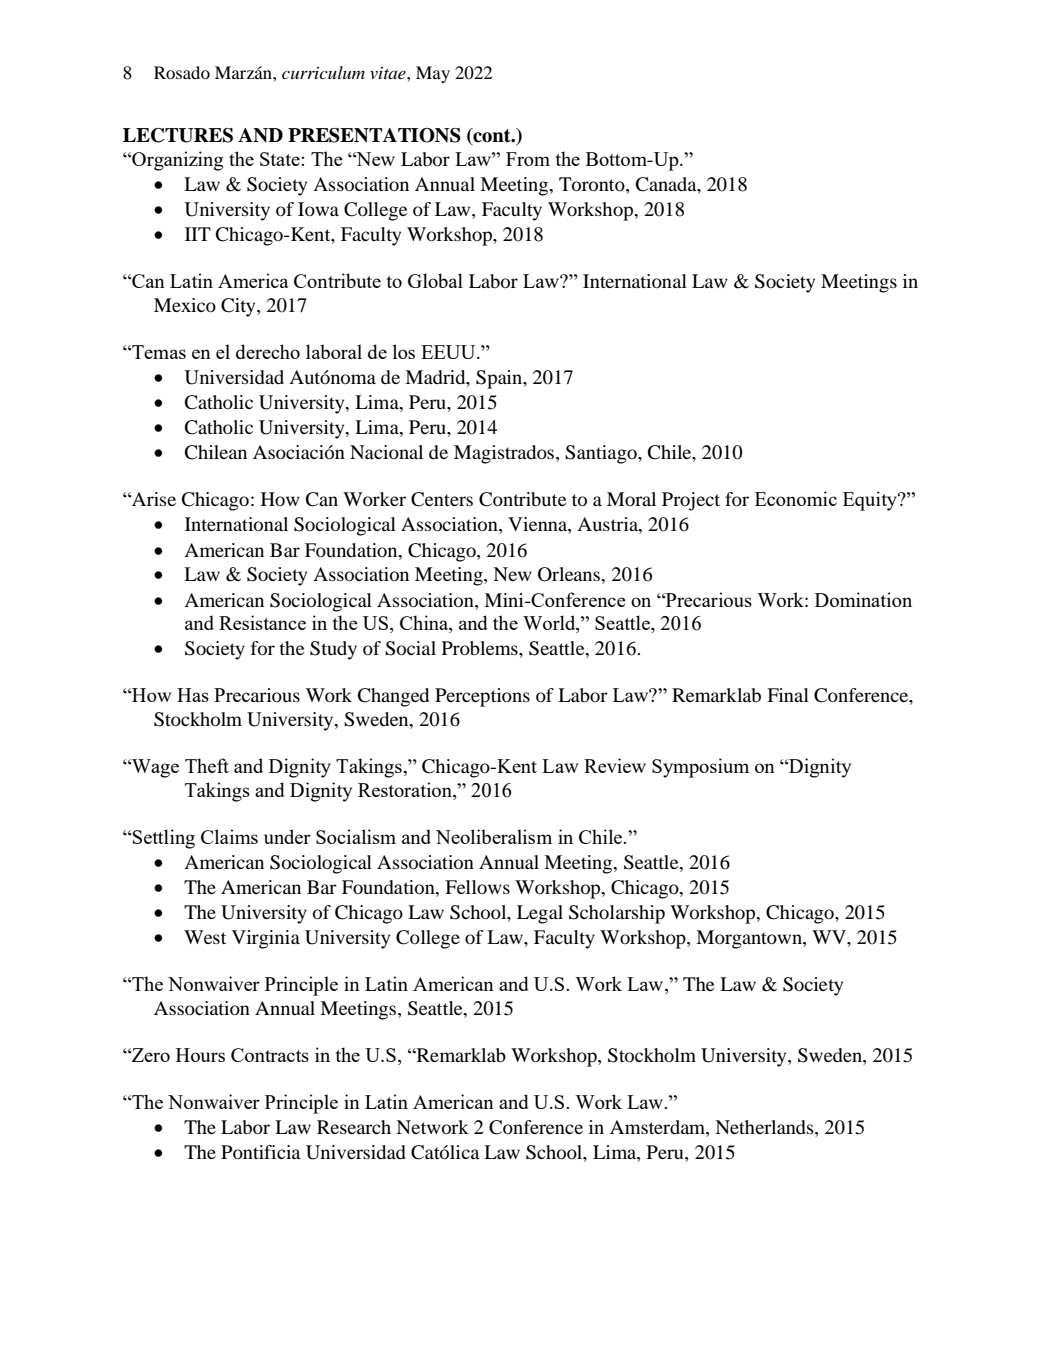 The width and height of the screenshot is (1045, 1353). I want to click on May, so click(433, 74).
